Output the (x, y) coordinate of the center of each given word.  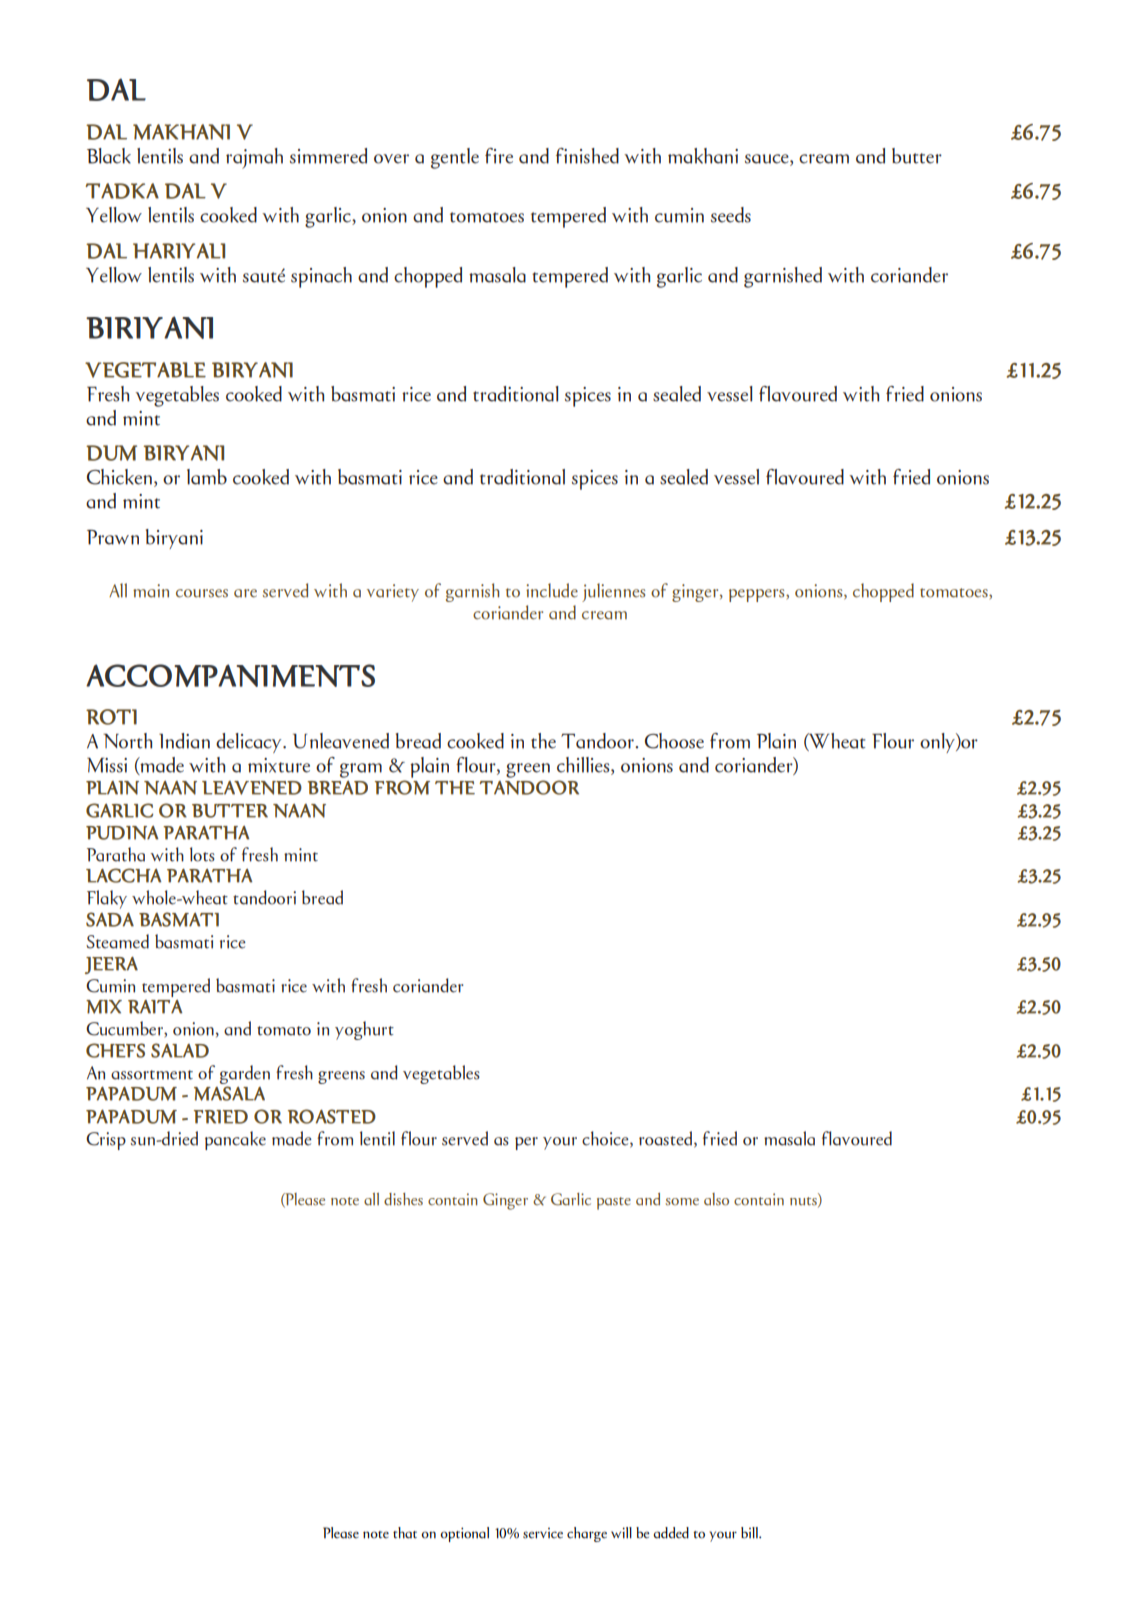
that (405, 1533)
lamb (207, 477)
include (552, 590)
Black (109, 156)
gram (361, 770)
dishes (403, 1199)
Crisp (106, 1141)
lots (202, 854)
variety (393, 593)
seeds (731, 215)
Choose (674, 741)
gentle (455, 158)
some (682, 1202)
